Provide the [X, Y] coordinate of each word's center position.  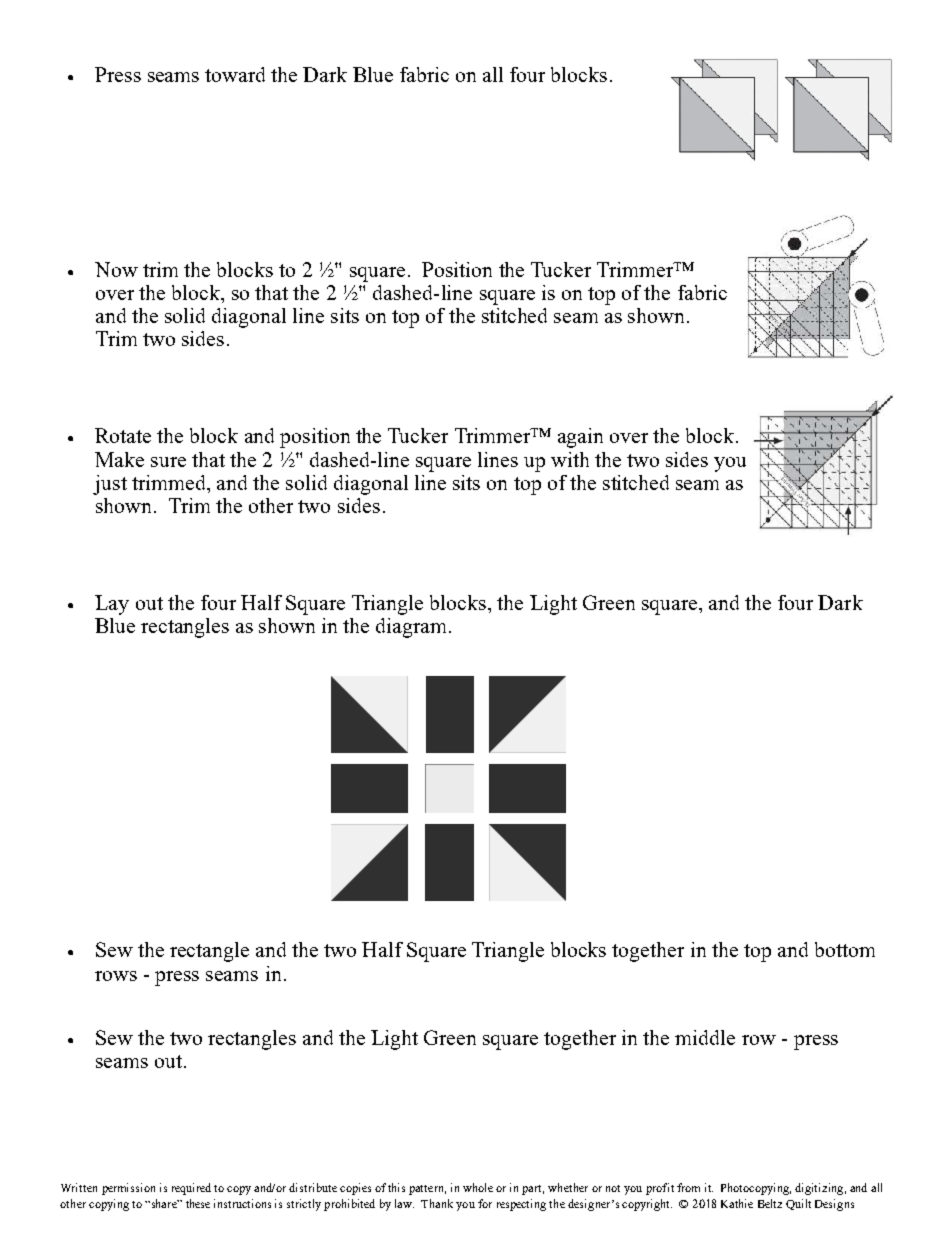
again [580, 438]
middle [705, 1037]
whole [478, 1187]
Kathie [737, 1203]
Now [116, 269]
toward [235, 74]
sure [168, 462]
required [191, 1189]
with [570, 459]
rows [116, 976]
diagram [413, 628]
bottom [845, 949]
